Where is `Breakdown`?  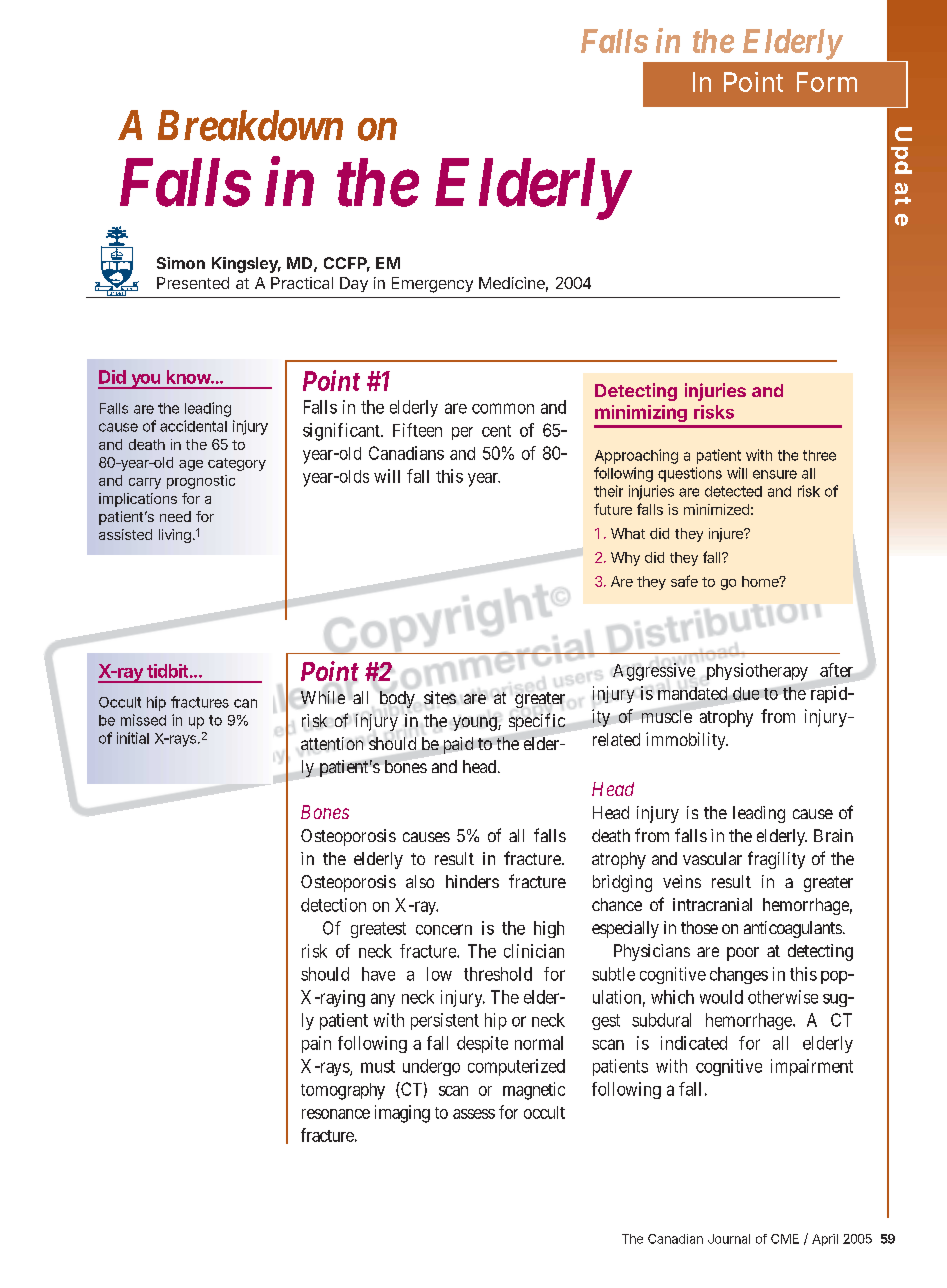
Breakdown is located at coordinates (250, 125).
